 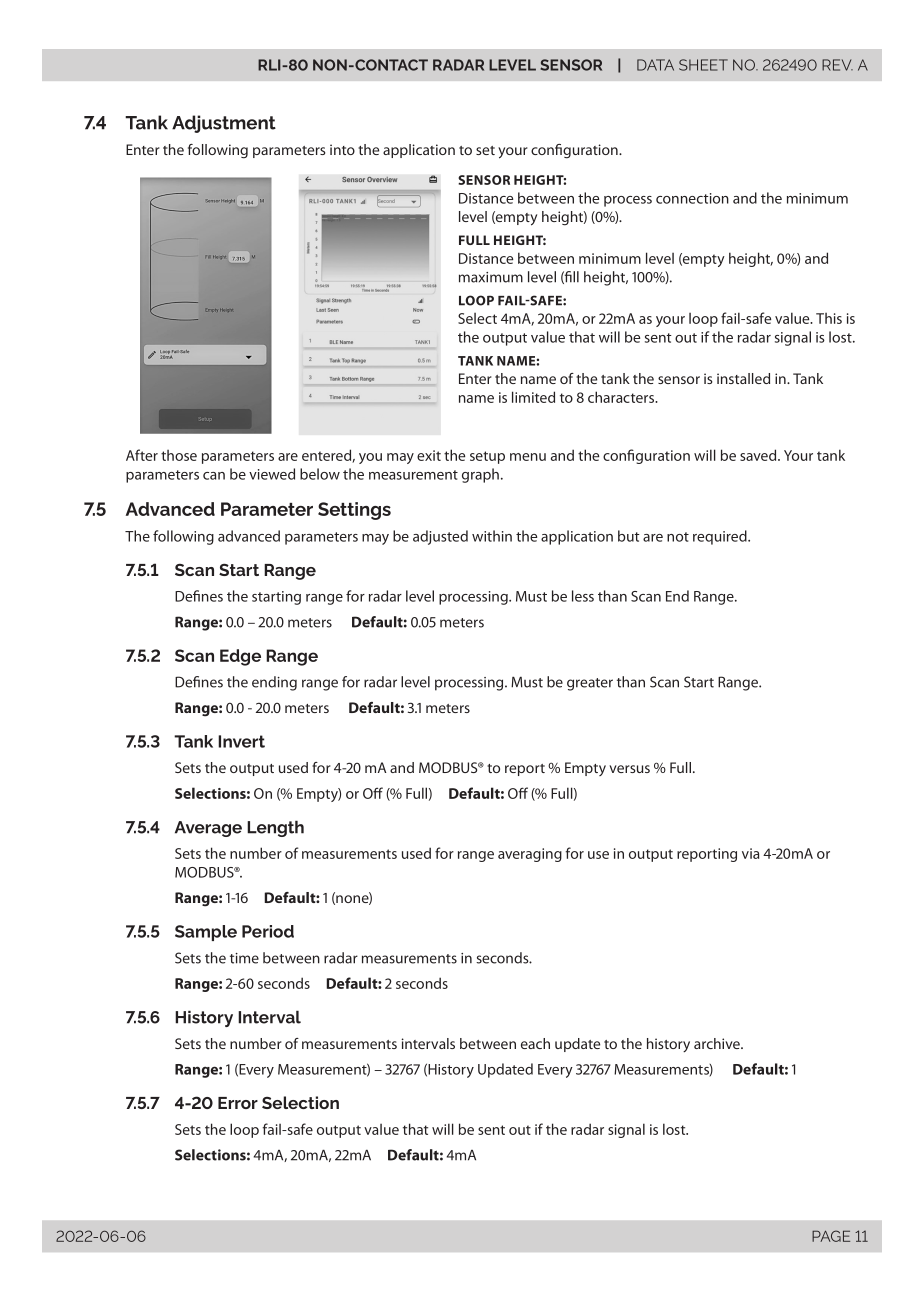 What do you see at coordinates (342, 149) in the screenshot?
I see `into` at bounding box center [342, 149].
